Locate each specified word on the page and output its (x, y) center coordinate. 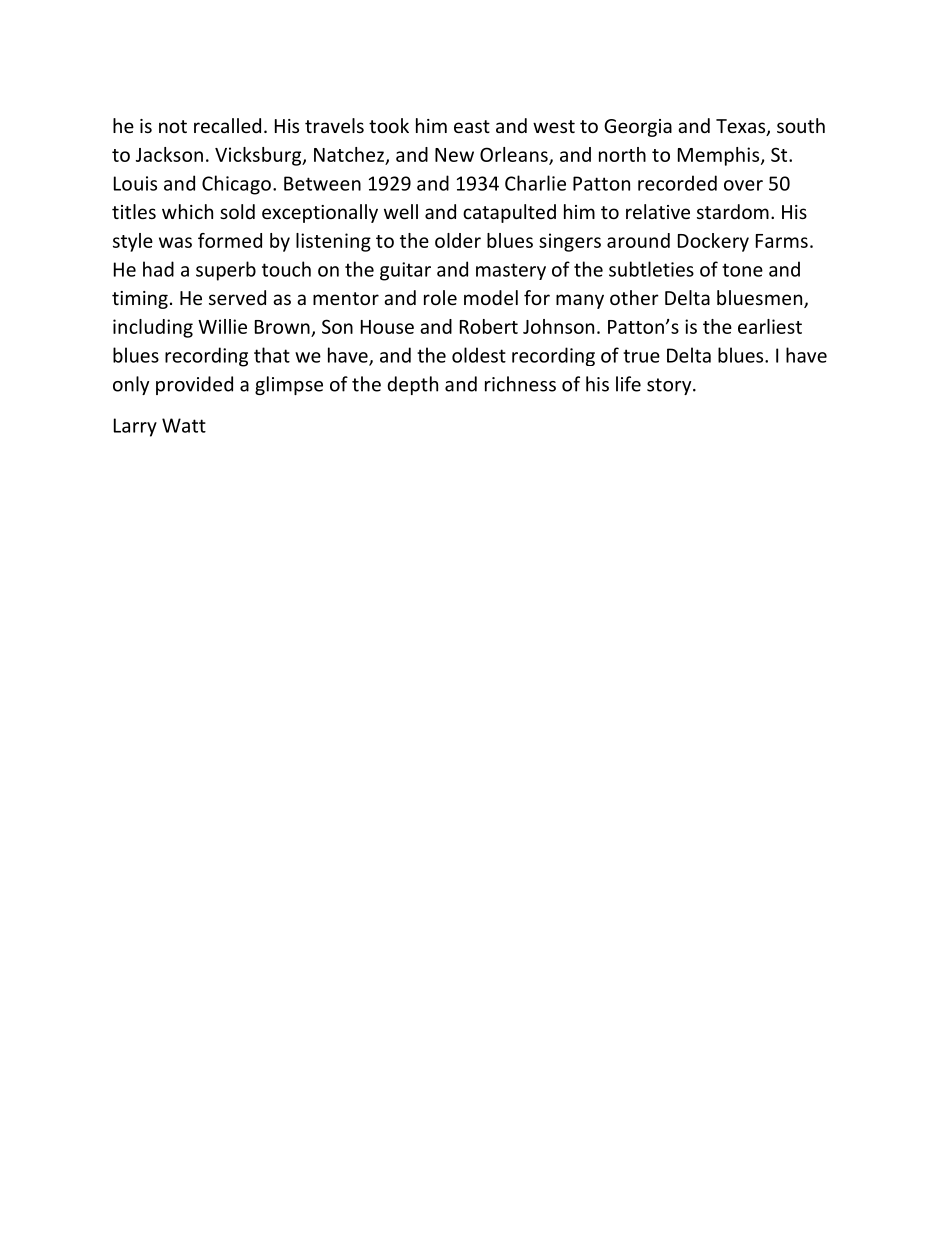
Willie (222, 326)
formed (230, 240)
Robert (489, 326)
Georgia (638, 128)
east (472, 126)
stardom (733, 211)
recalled (227, 125)
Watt (184, 425)
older (458, 240)
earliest (770, 326)
